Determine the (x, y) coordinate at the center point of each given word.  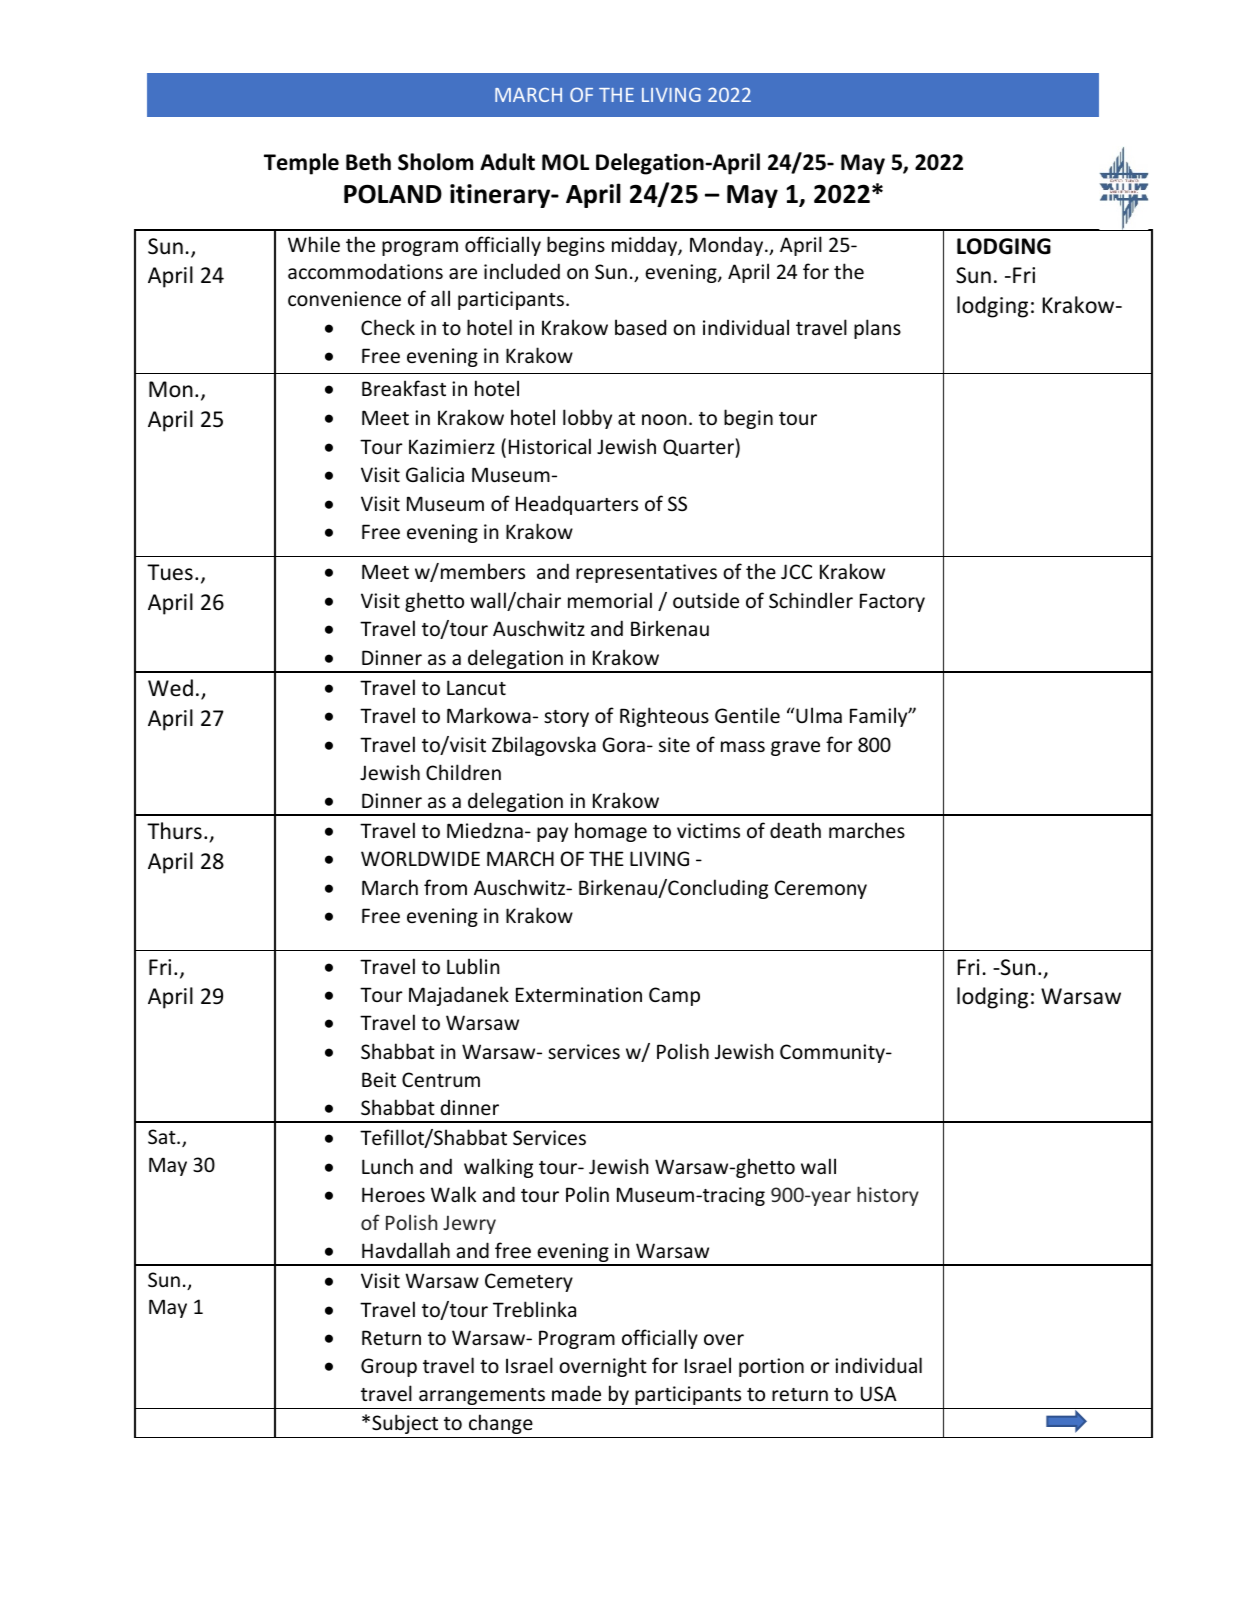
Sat (163, 1136)
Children (463, 772)
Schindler (811, 600)
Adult (507, 162)
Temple (301, 164)
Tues (170, 572)
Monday (728, 246)
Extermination (579, 994)
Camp (674, 996)
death (795, 830)
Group (389, 1367)
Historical (550, 446)
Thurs (174, 830)
